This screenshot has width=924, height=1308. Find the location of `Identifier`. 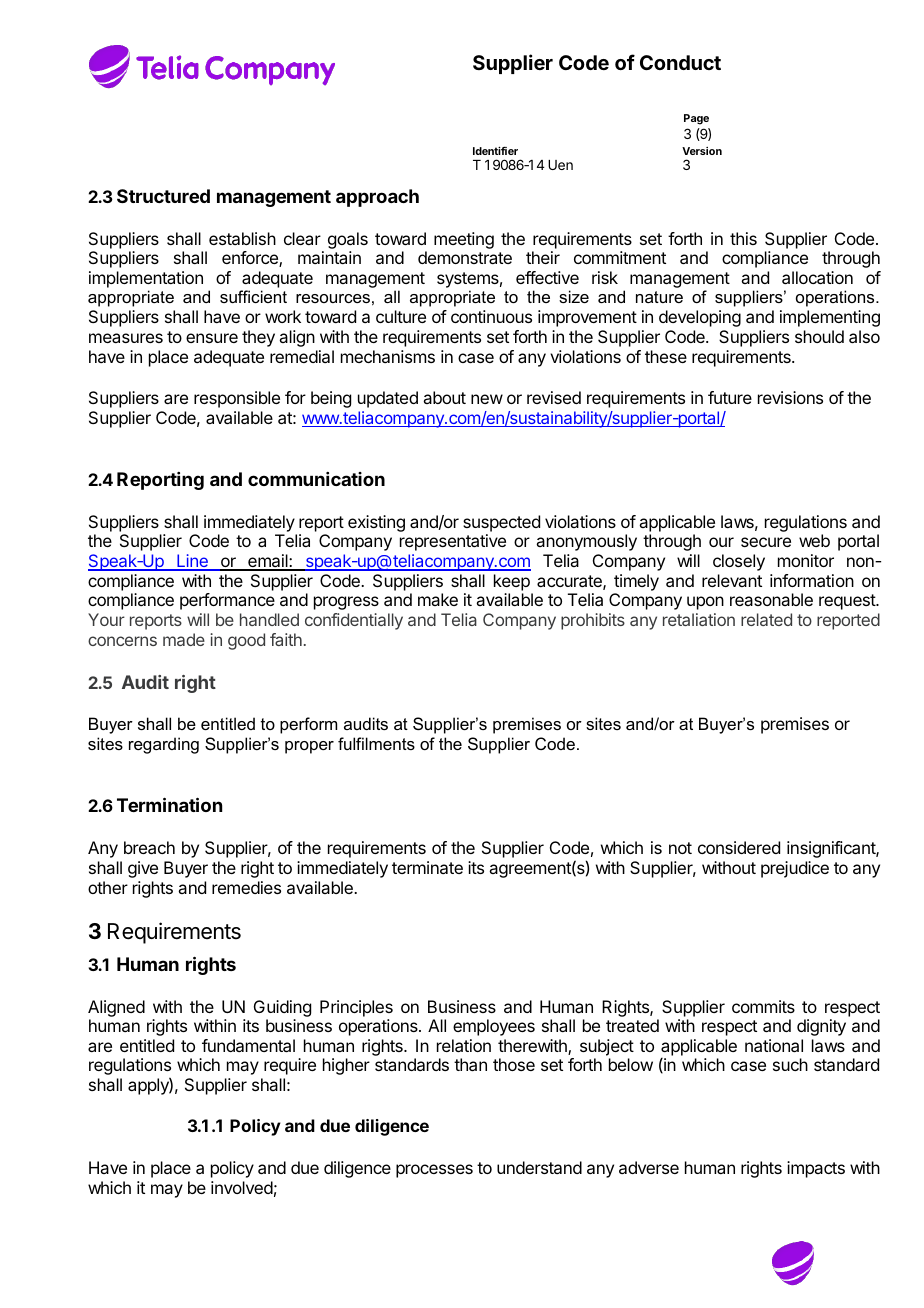

Identifier is located at coordinates (495, 150).
